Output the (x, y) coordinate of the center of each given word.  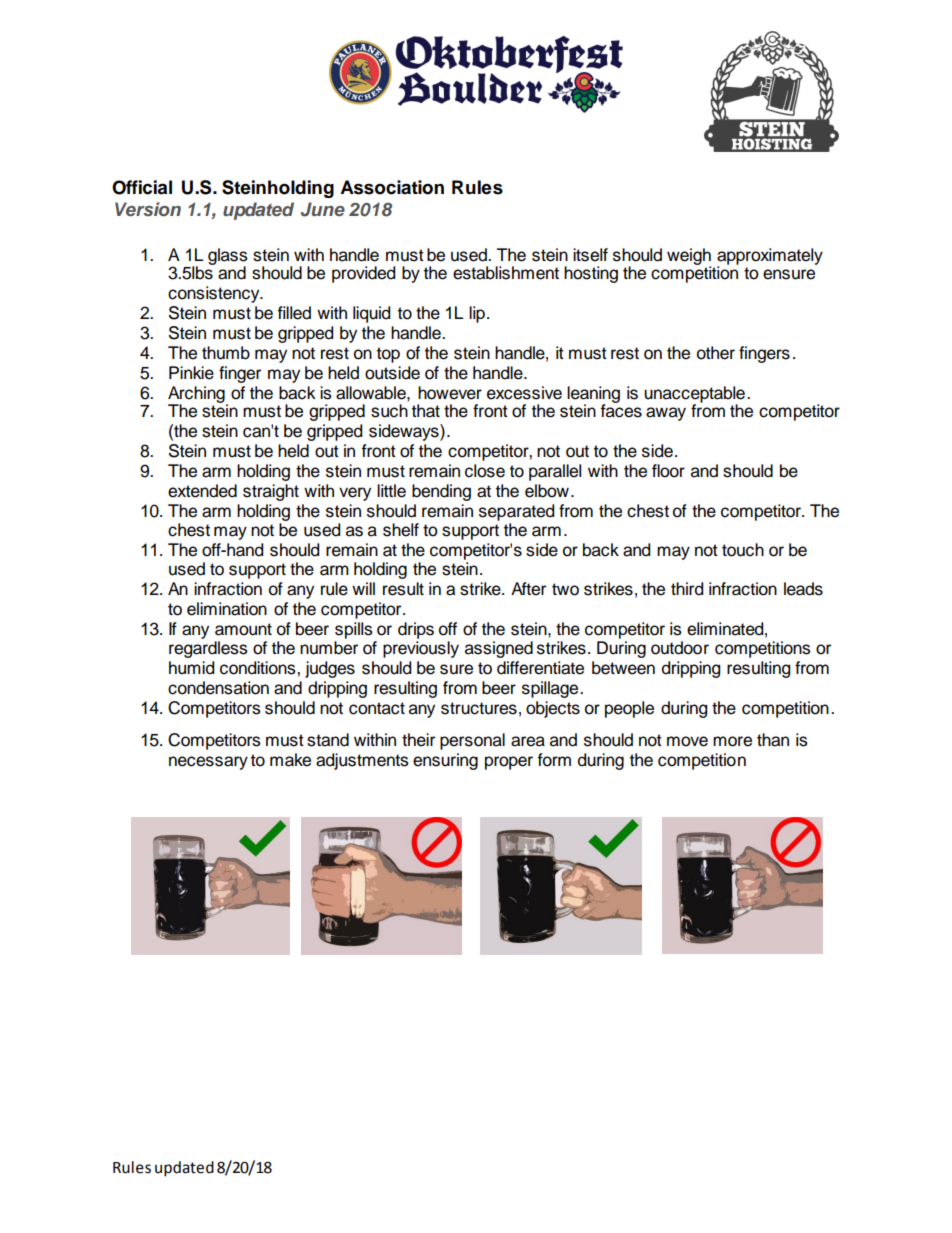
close (485, 471)
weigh (689, 257)
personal (472, 741)
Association (392, 187)
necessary (208, 763)
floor (668, 471)
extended (202, 491)
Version (148, 209)
